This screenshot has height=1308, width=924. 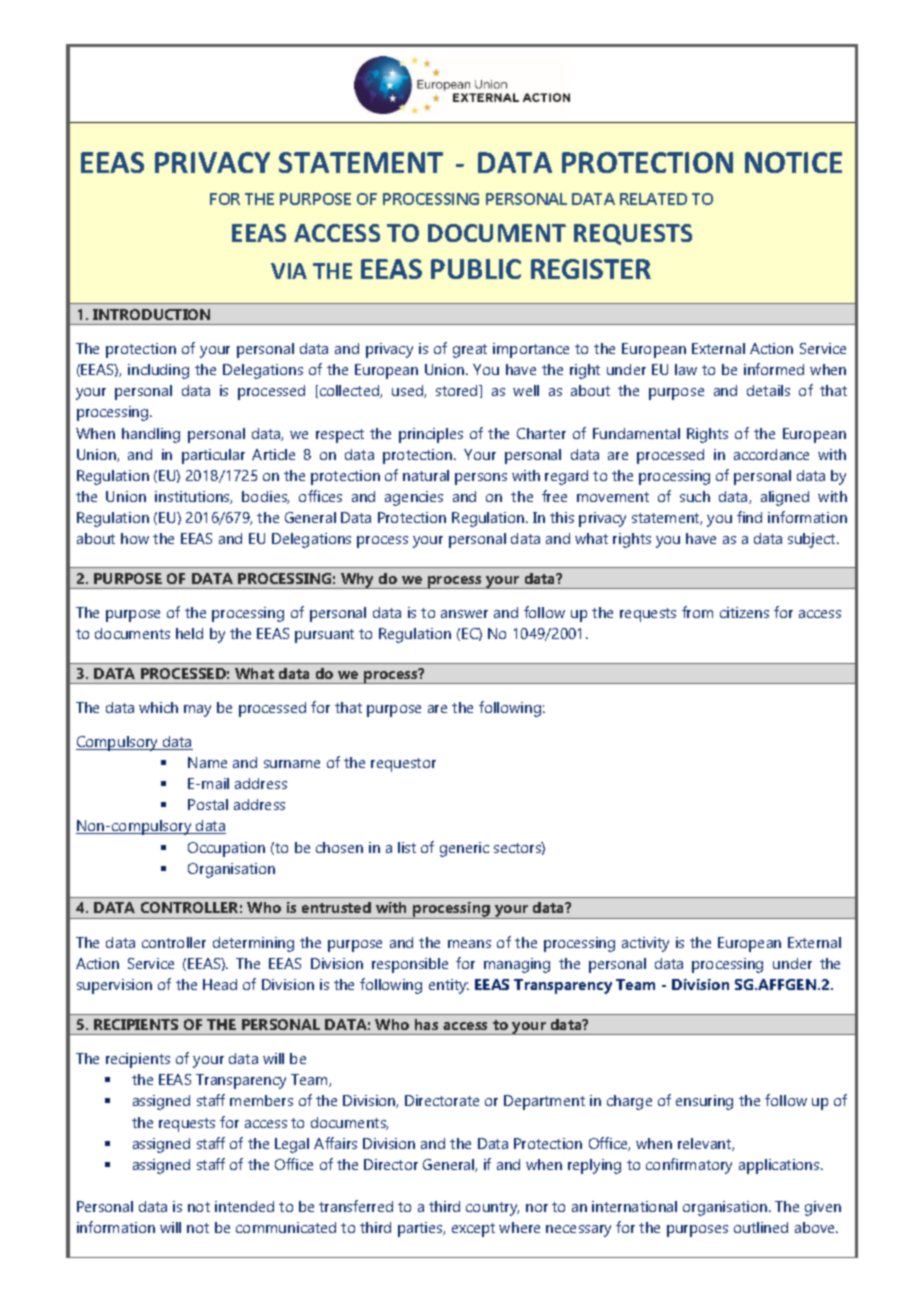 What do you see at coordinates (645, 944) in the screenshot?
I see `activity` at bounding box center [645, 944].
